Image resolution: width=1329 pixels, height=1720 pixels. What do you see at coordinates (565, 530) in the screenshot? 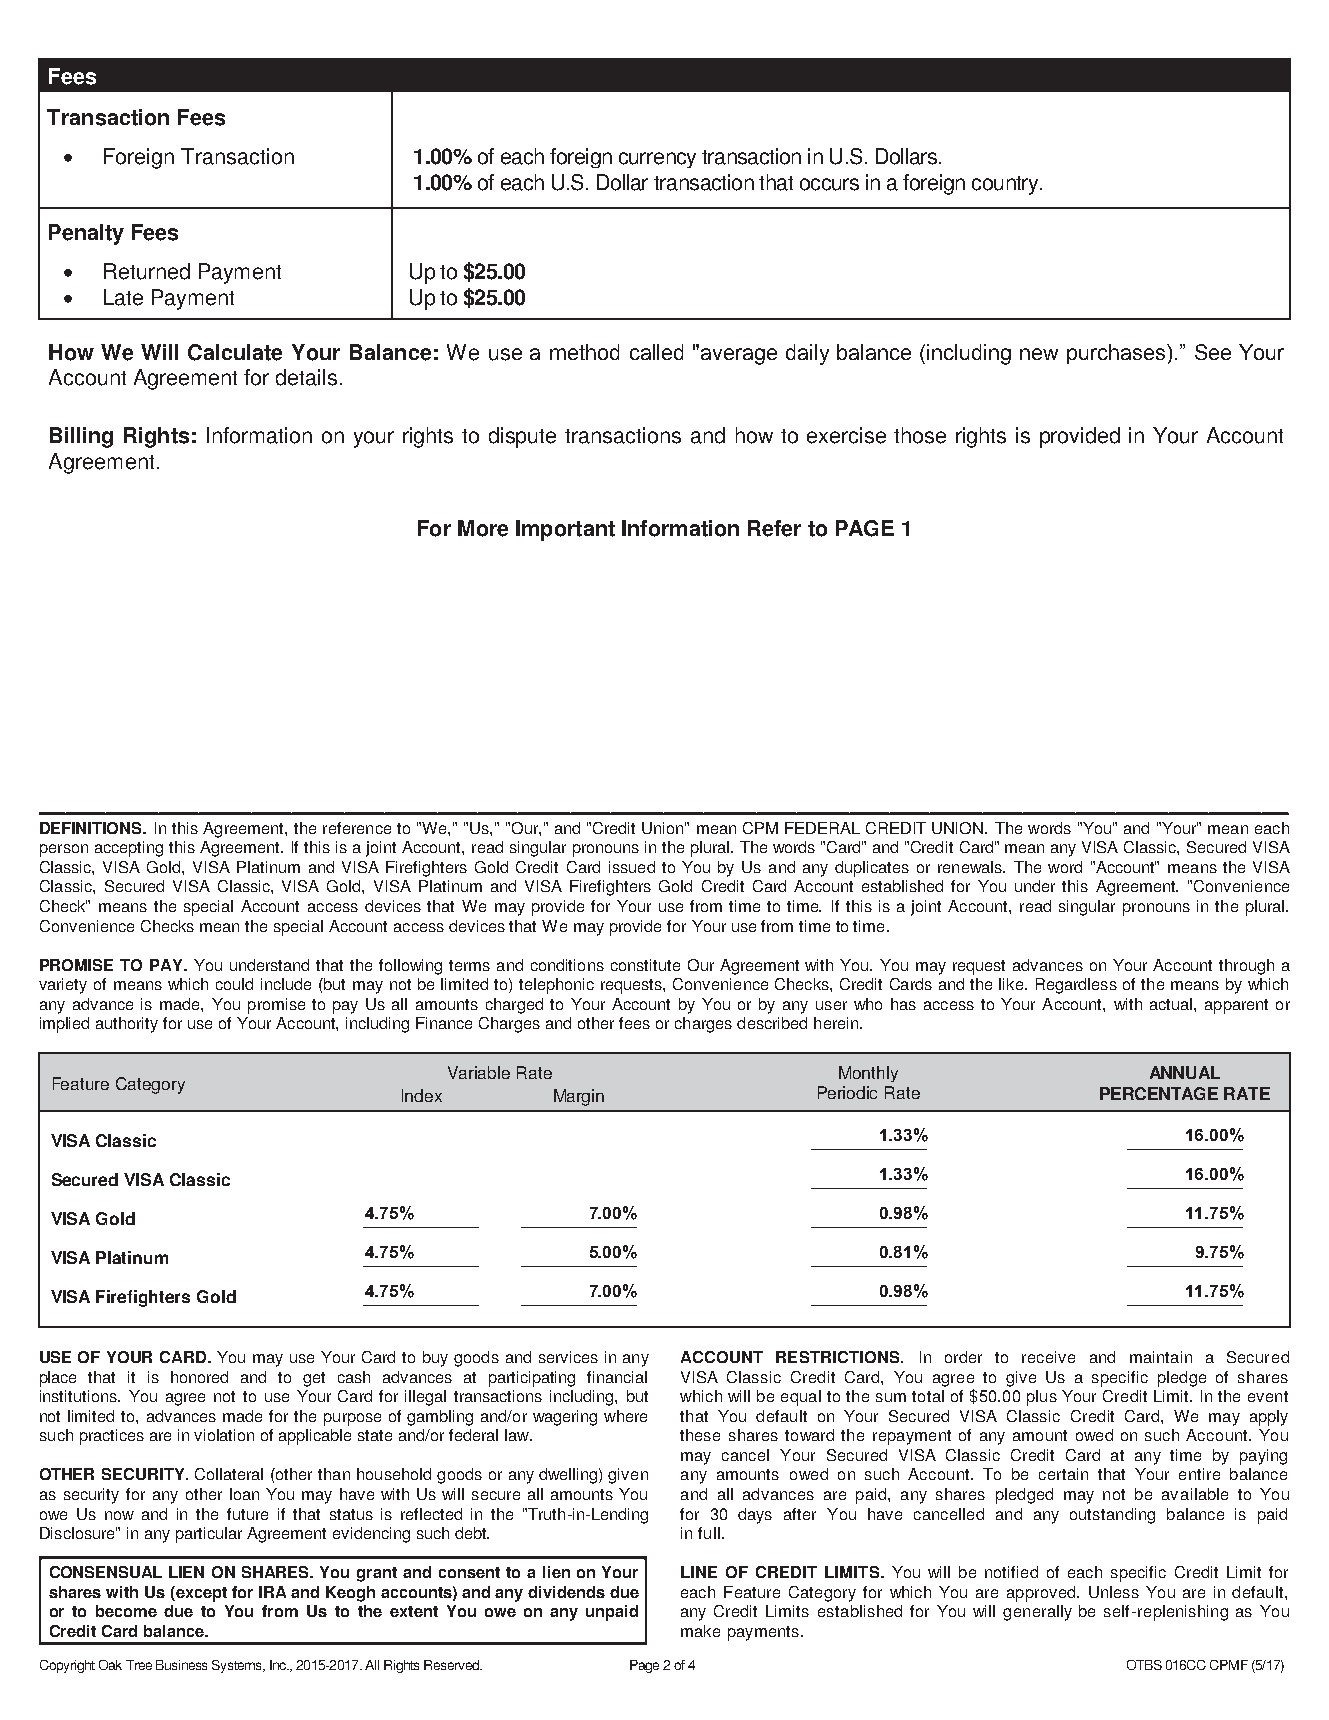
I see `Important` at bounding box center [565, 530].
